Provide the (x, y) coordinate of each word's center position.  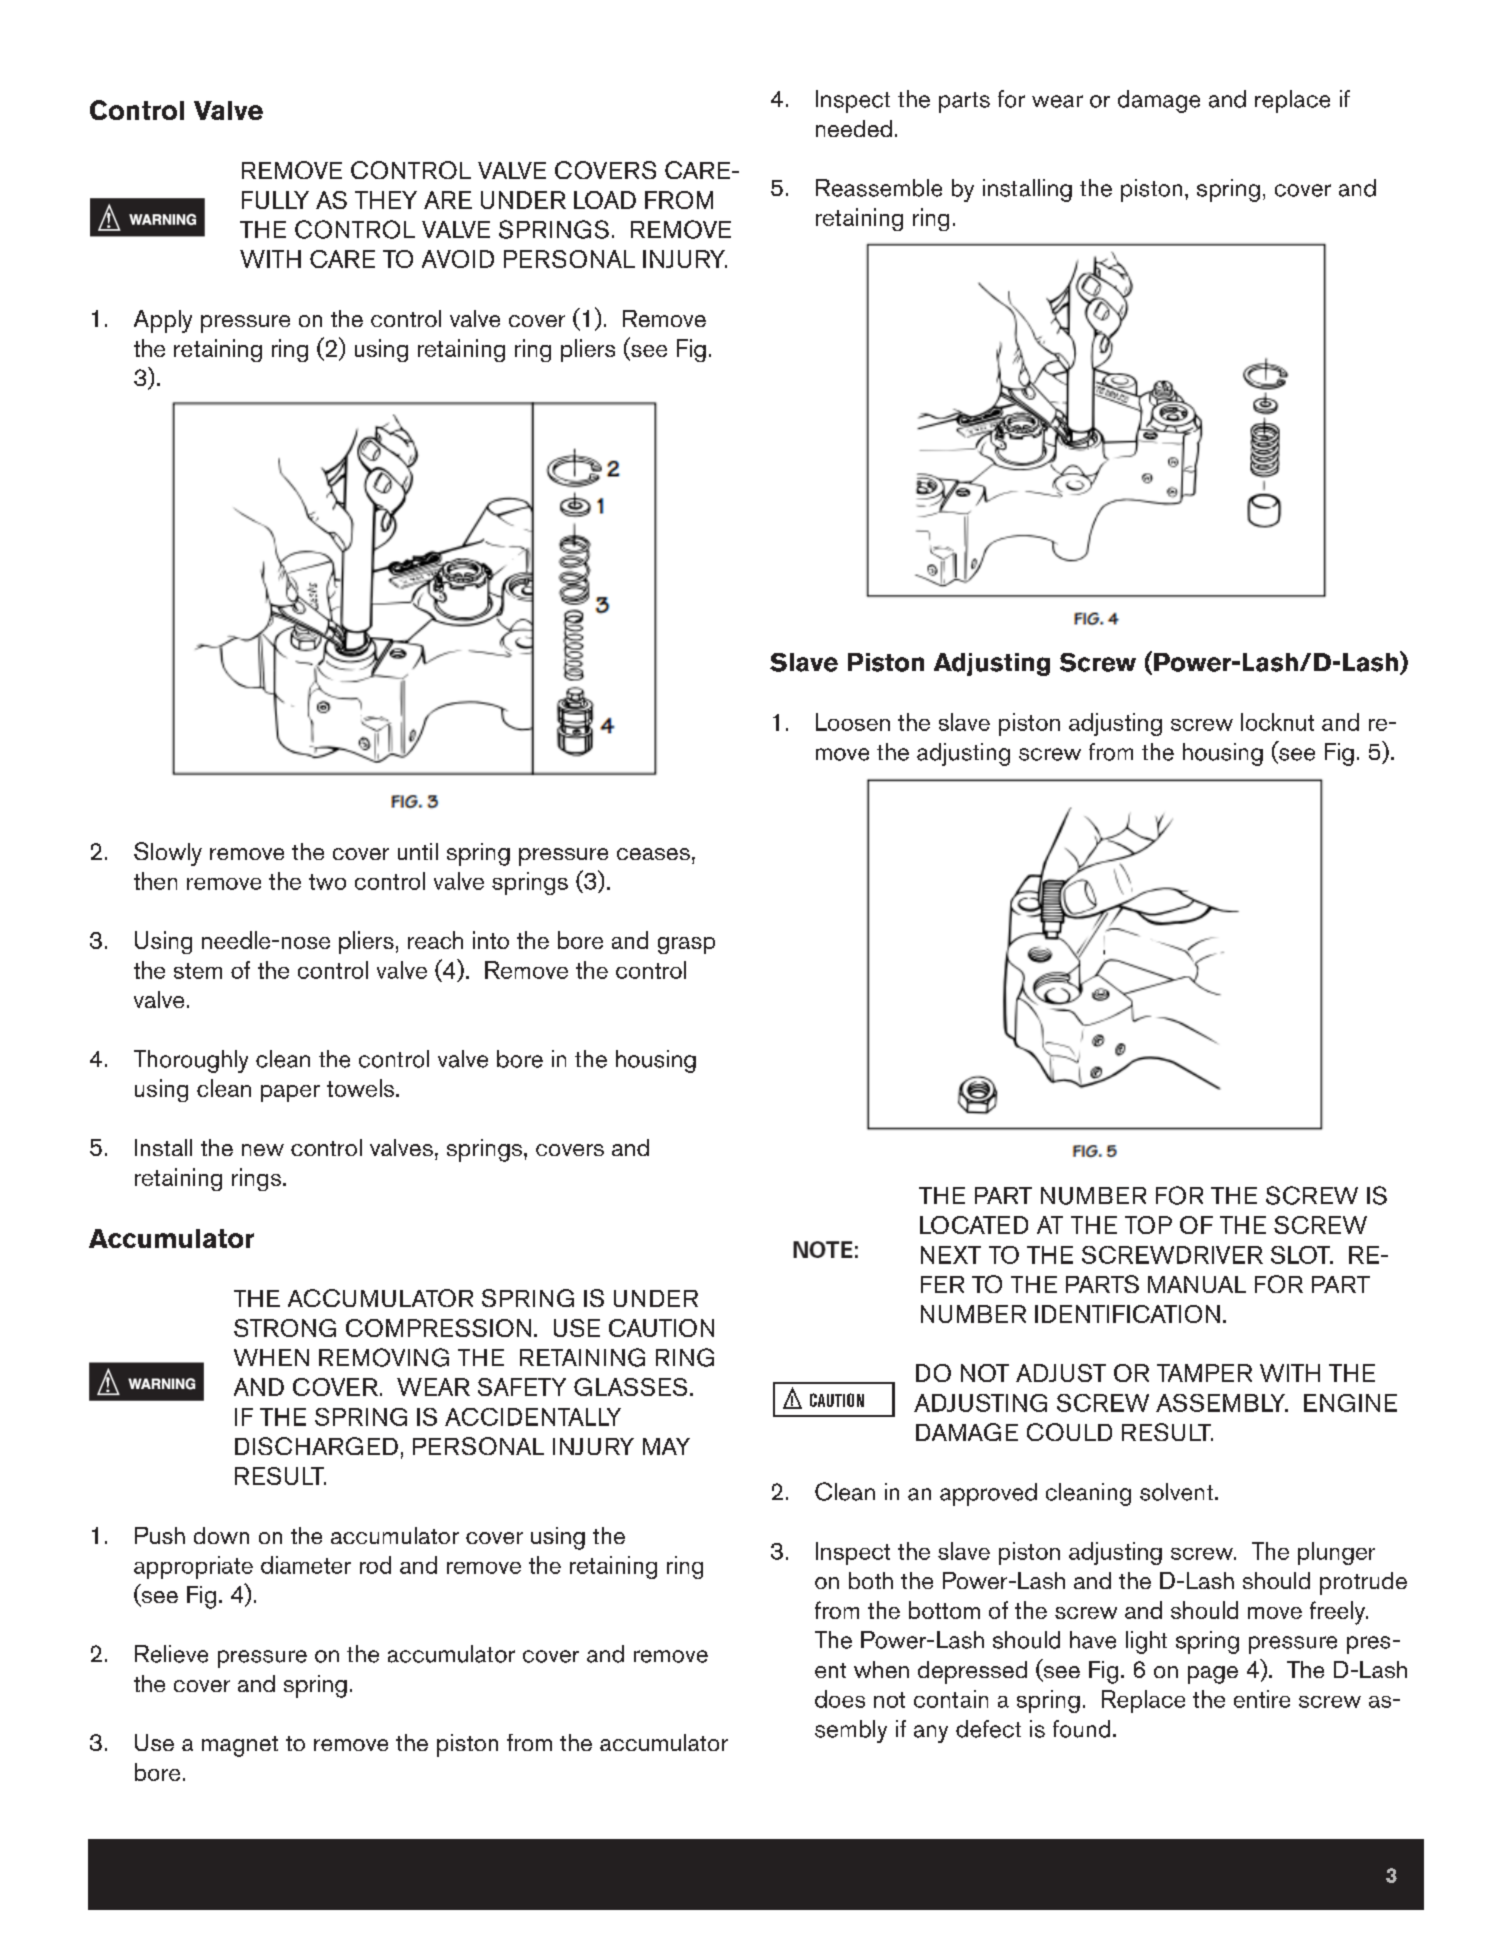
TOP (1148, 1225)
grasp (686, 945)
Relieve (171, 1654)
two (327, 882)
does (840, 1699)
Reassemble (879, 188)
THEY (386, 200)
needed (854, 128)
